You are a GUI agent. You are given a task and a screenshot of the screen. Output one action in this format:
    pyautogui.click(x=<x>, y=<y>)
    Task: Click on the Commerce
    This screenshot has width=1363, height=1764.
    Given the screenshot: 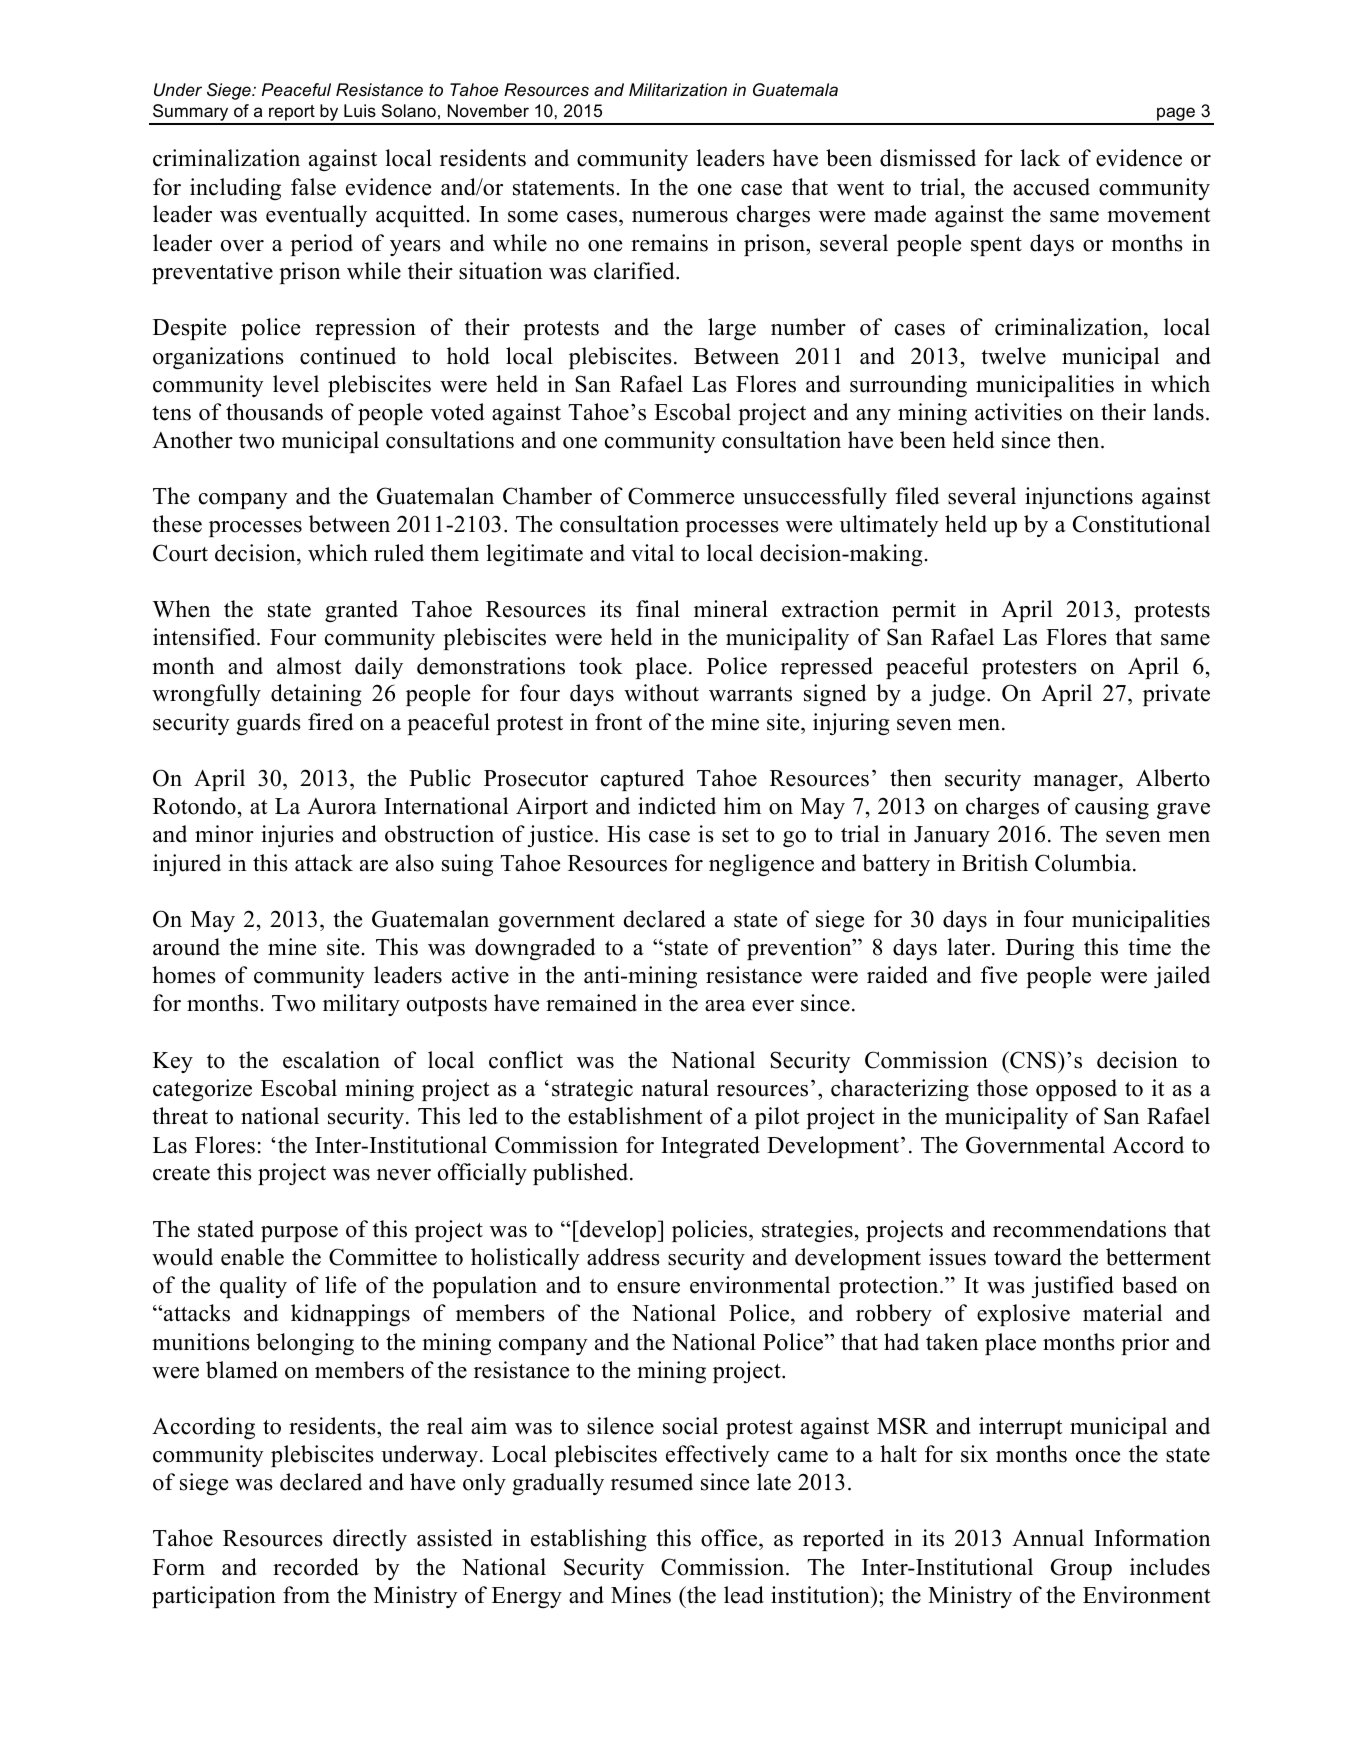 What is the action you would take?
    pyautogui.click(x=681, y=496)
